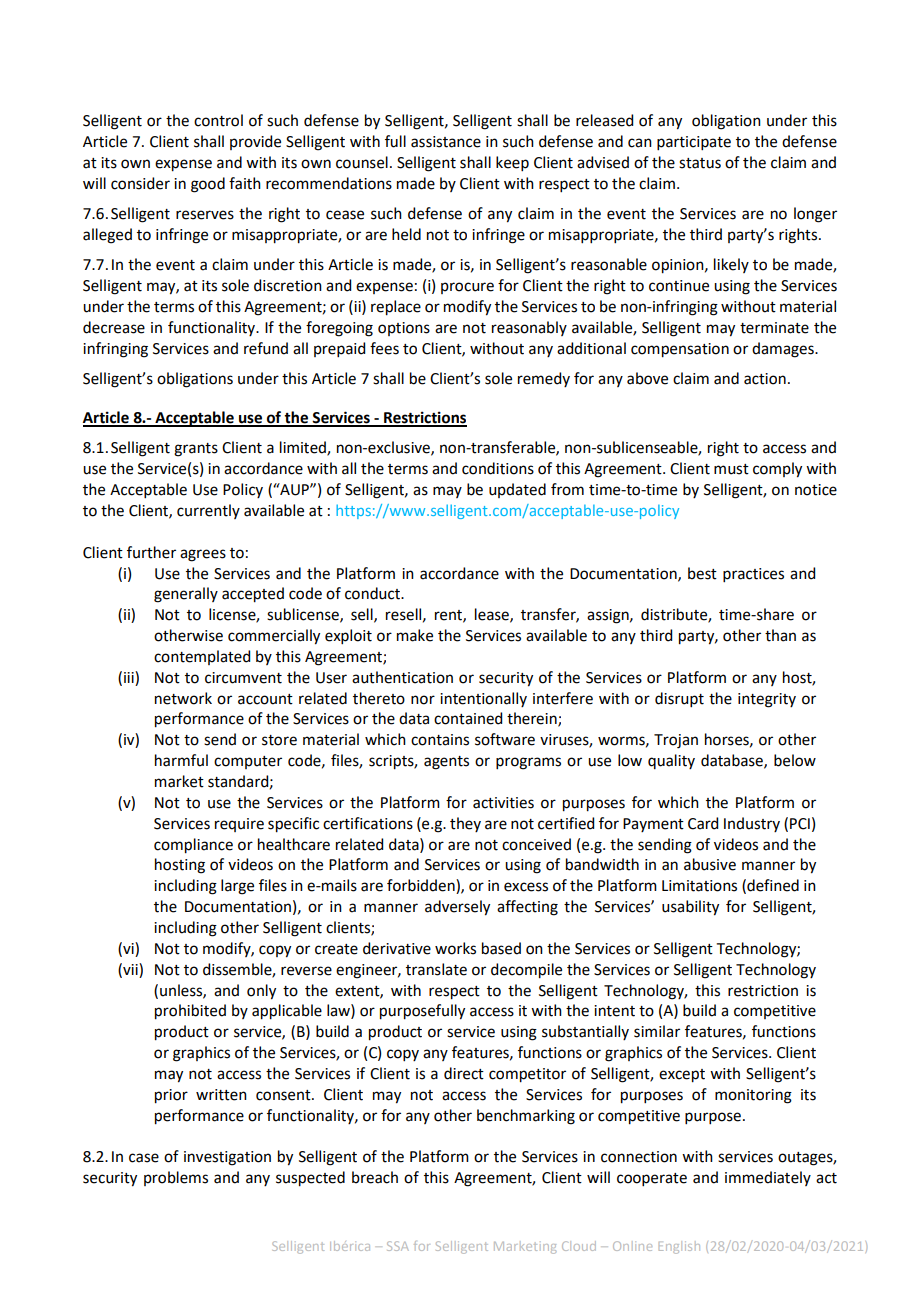 The image size is (924, 1308). Describe the element at coordinates (690, 908) in the screenshot. I see `usability` at that location.
